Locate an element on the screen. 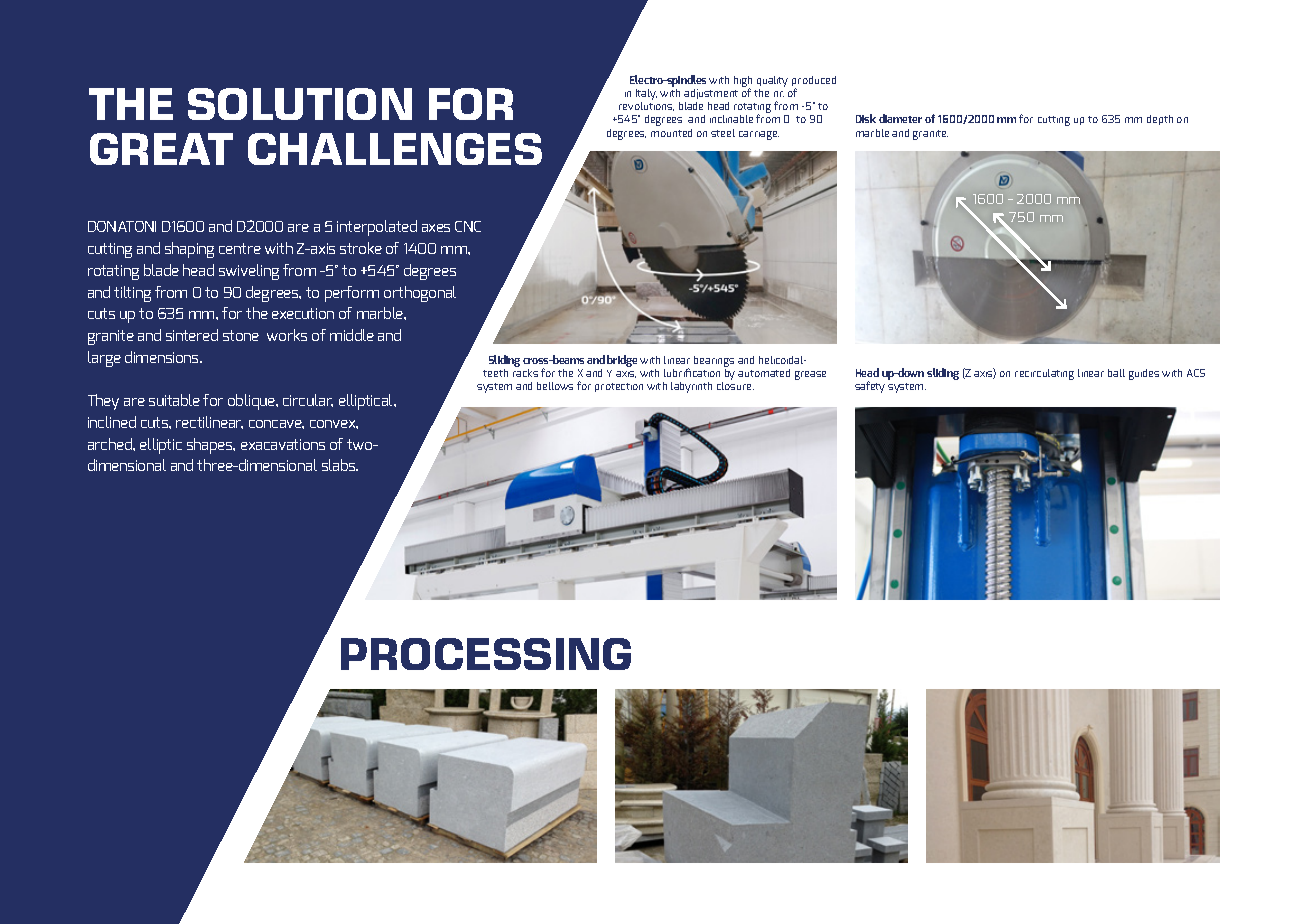 The image size is (1308, 924). SOLUTION is located at coordinates (300, 104).
